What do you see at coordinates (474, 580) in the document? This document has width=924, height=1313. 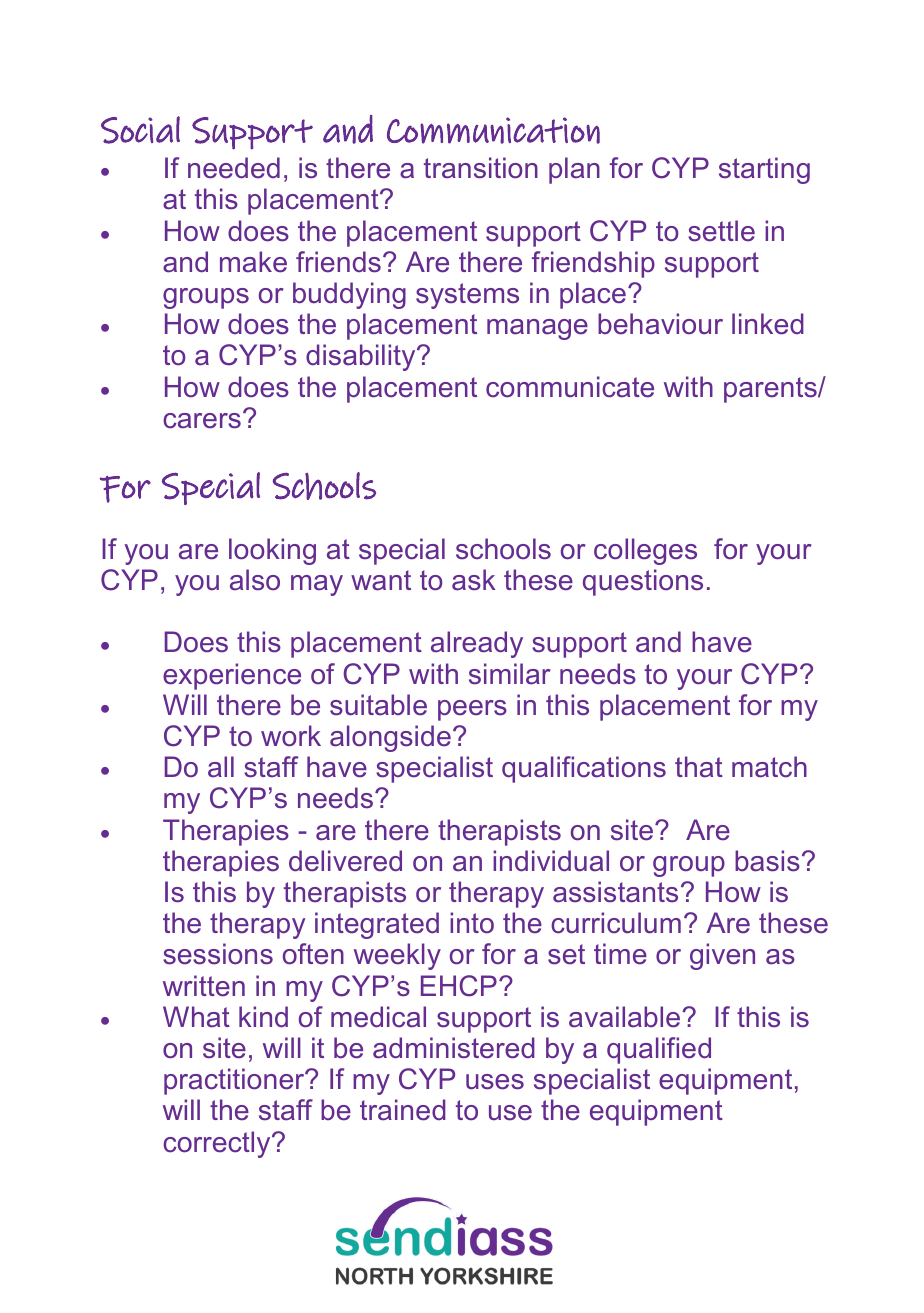 I see `ask` at bounding box center [474, 580].
